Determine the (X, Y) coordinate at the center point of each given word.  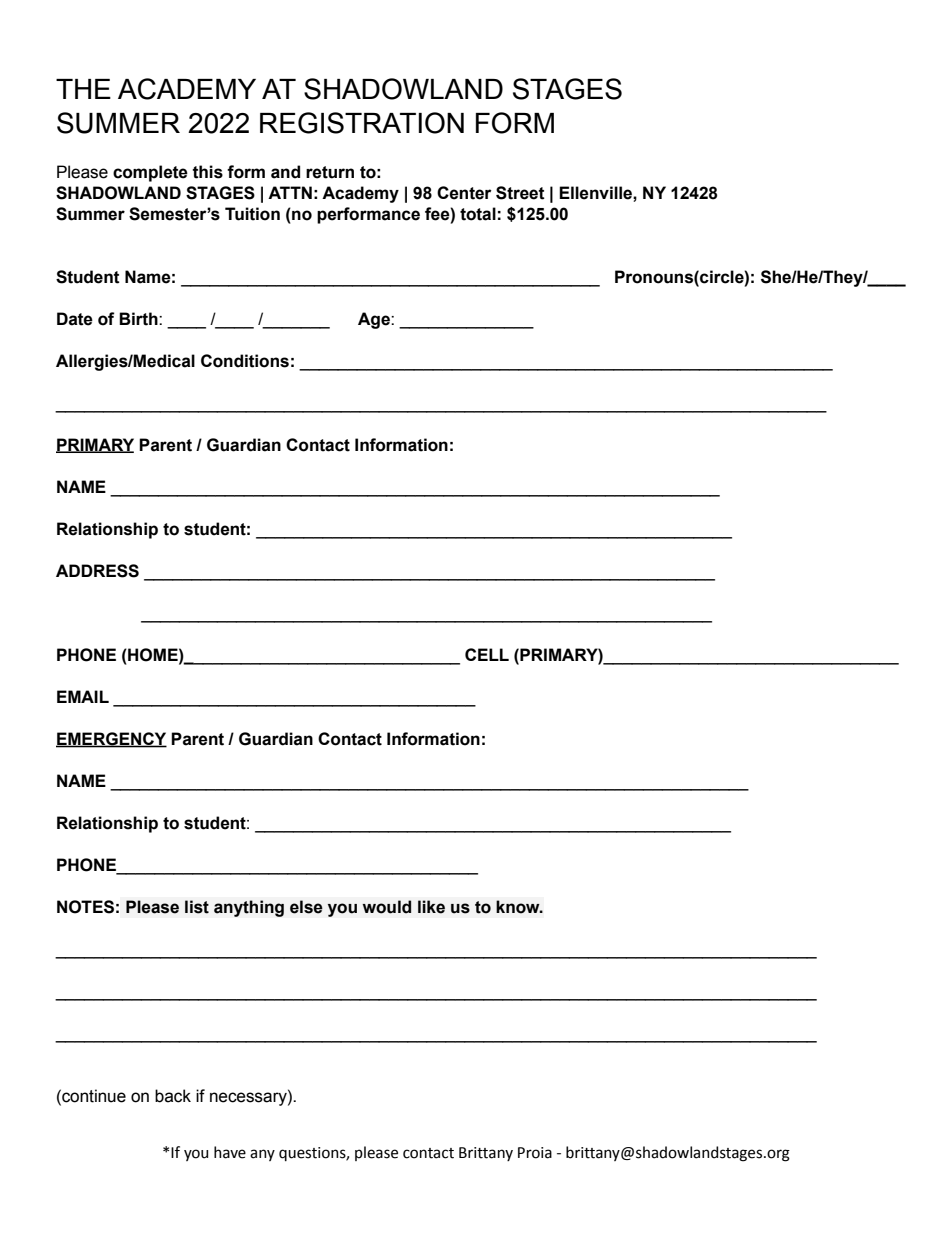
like (431, 907)
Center (464, 193)
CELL (487, 654)
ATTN (290, 192)
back (173, 1096)
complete (150, 173)
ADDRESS (97, 571)
